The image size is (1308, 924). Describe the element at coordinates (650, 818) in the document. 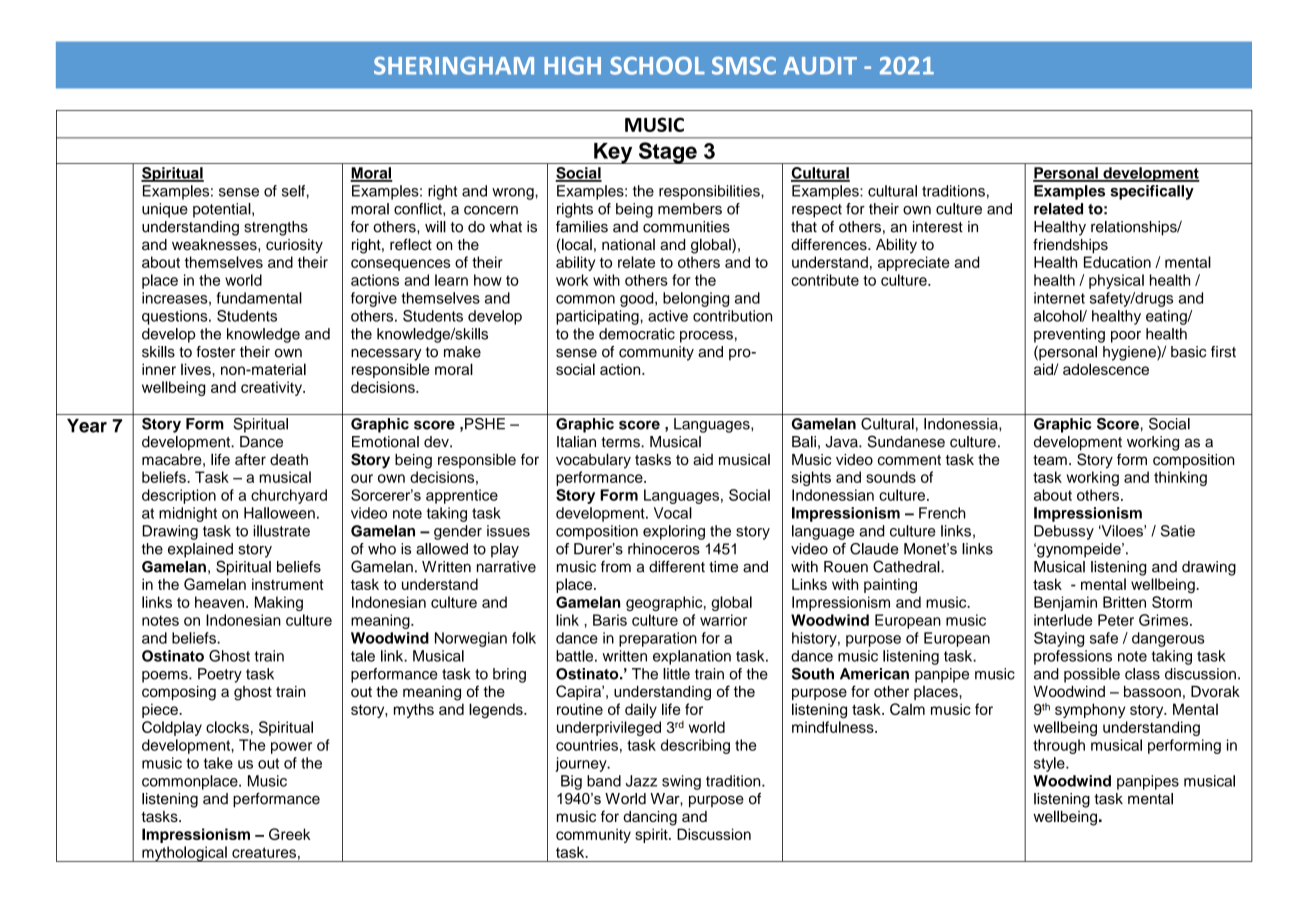

I see `dancing` at that location.
